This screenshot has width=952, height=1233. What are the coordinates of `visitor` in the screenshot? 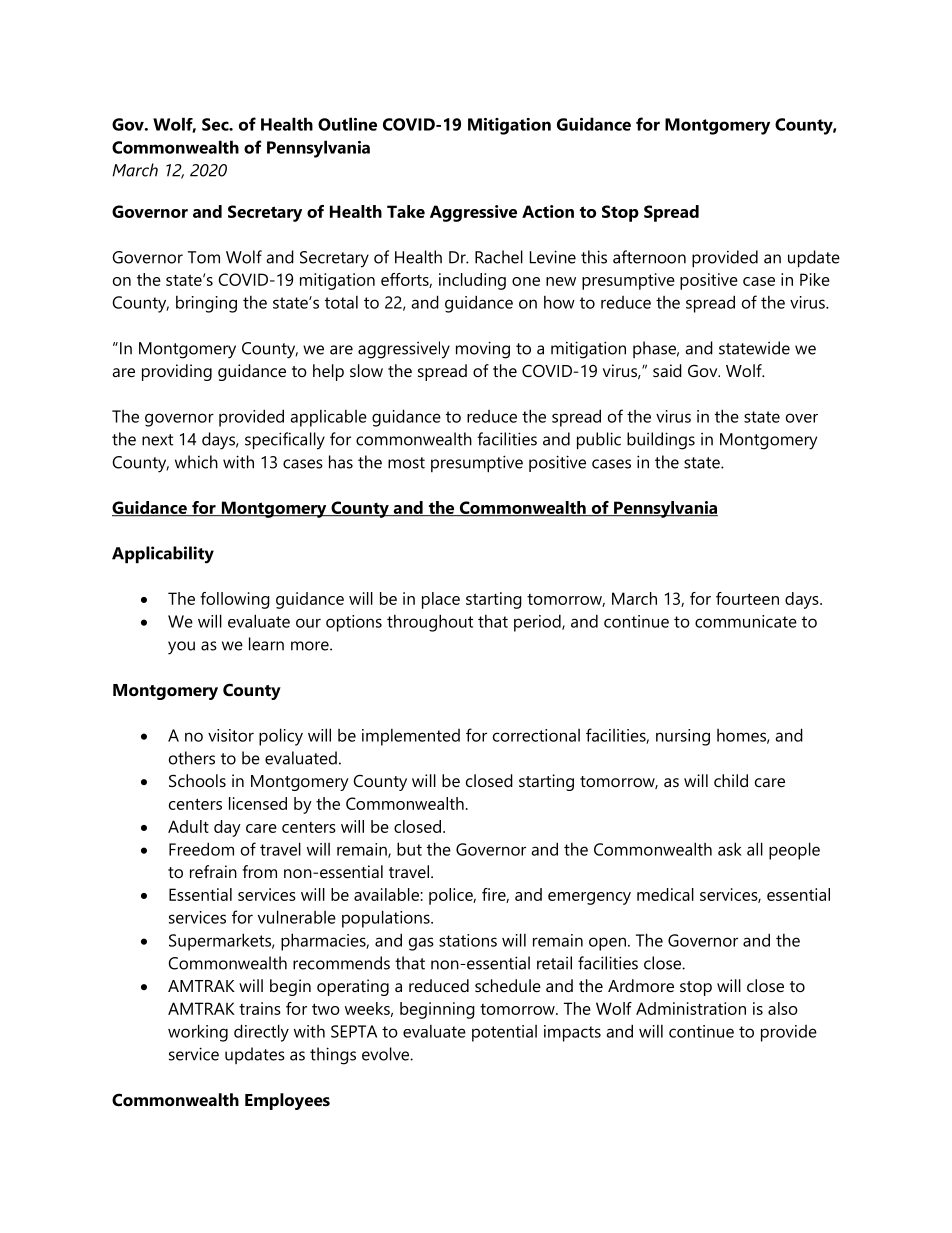 It's located at (231, 735).
